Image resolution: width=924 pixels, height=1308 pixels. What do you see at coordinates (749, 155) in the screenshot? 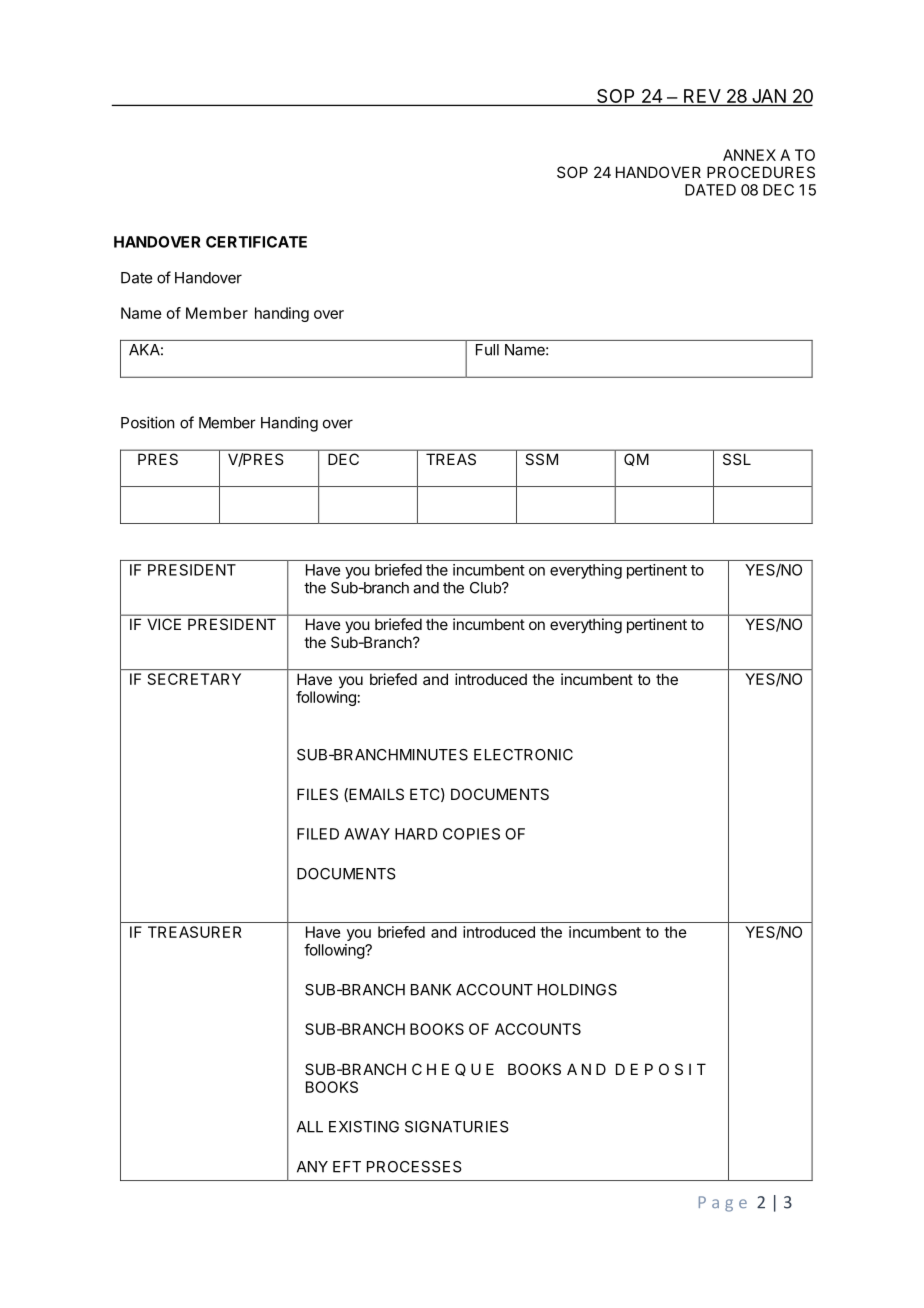
I see `ANNEX` at bounding box center [749, 155].
